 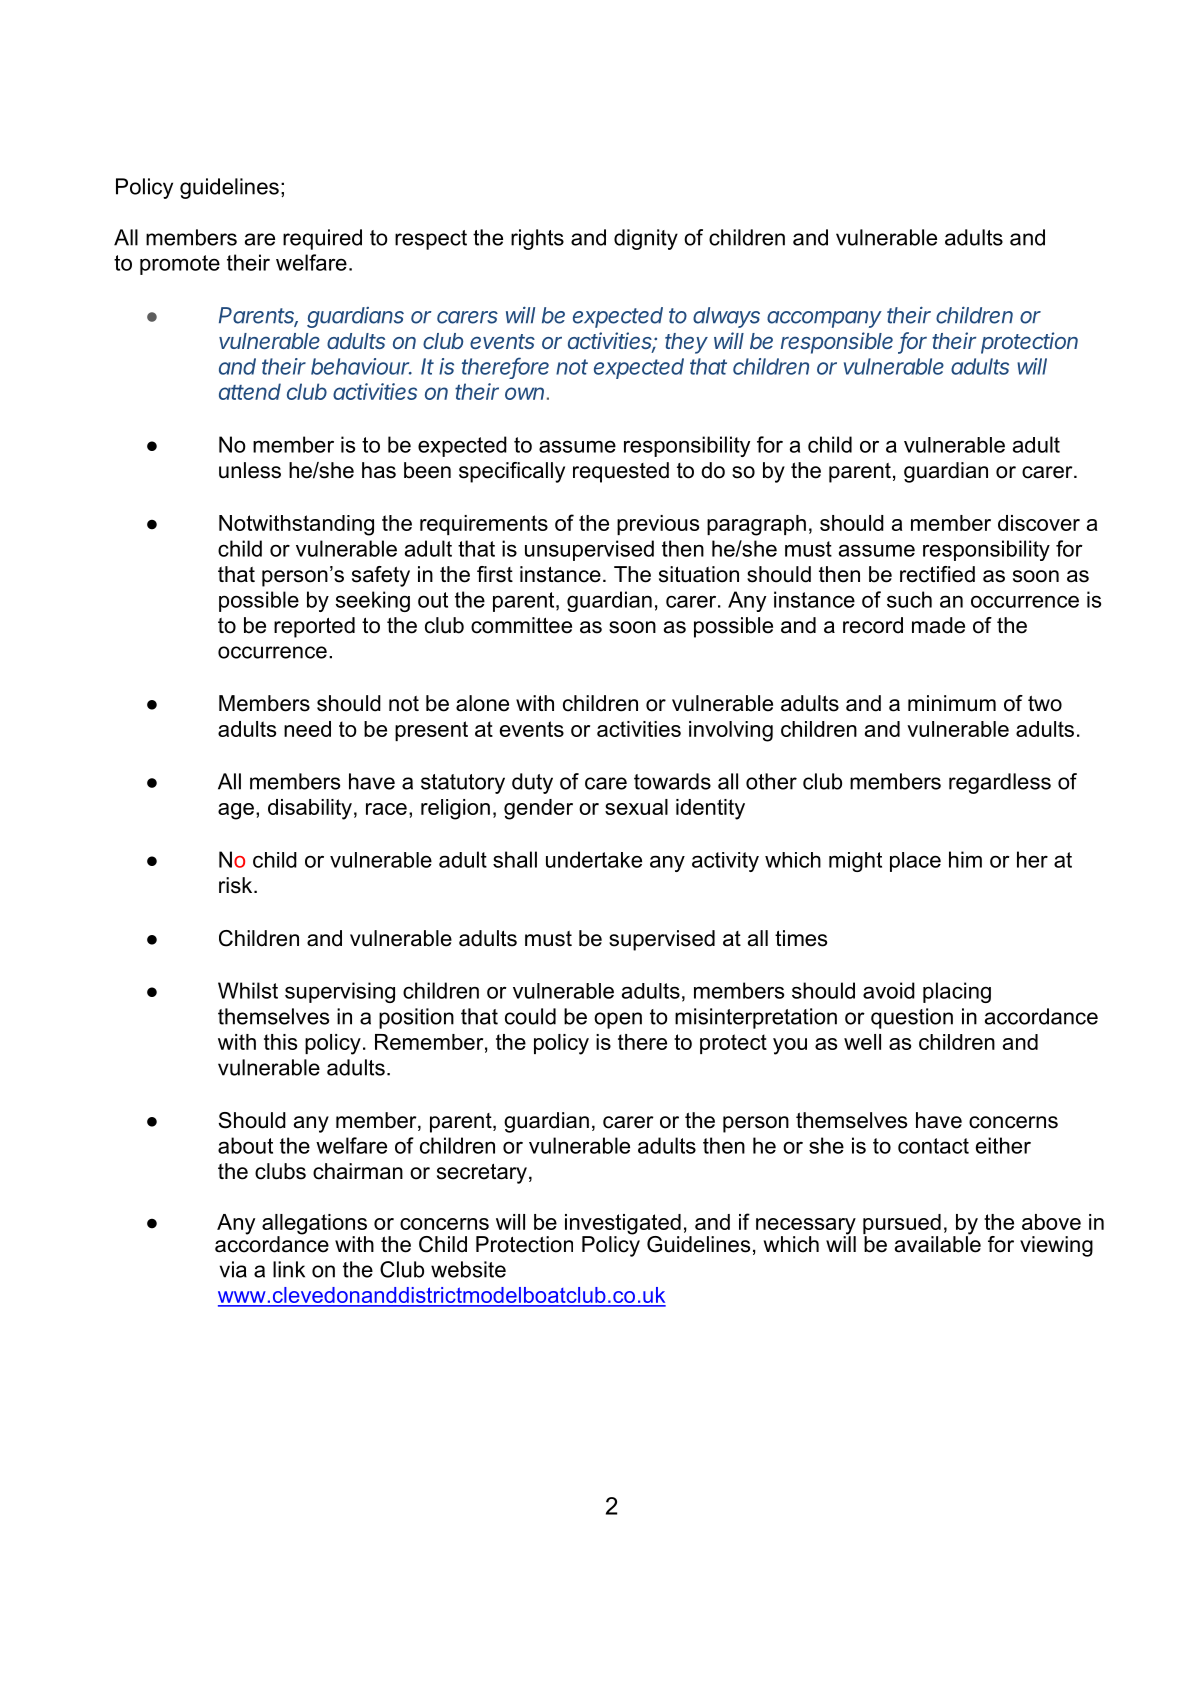 I want to click on this, so click(x=280, y=1042).
